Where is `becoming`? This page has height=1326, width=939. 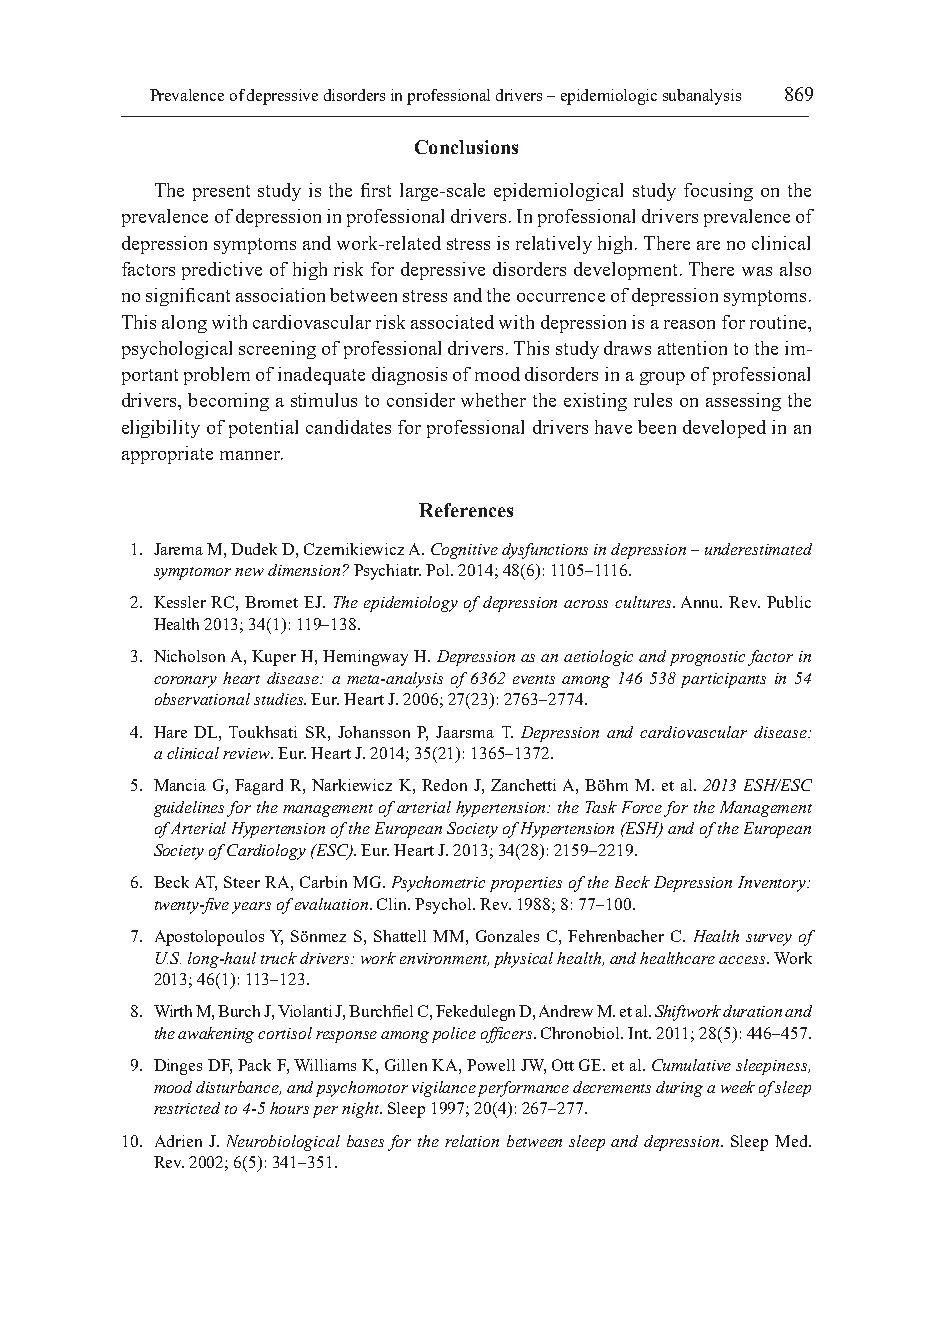
becoming is located at coordinates (228, 402).
